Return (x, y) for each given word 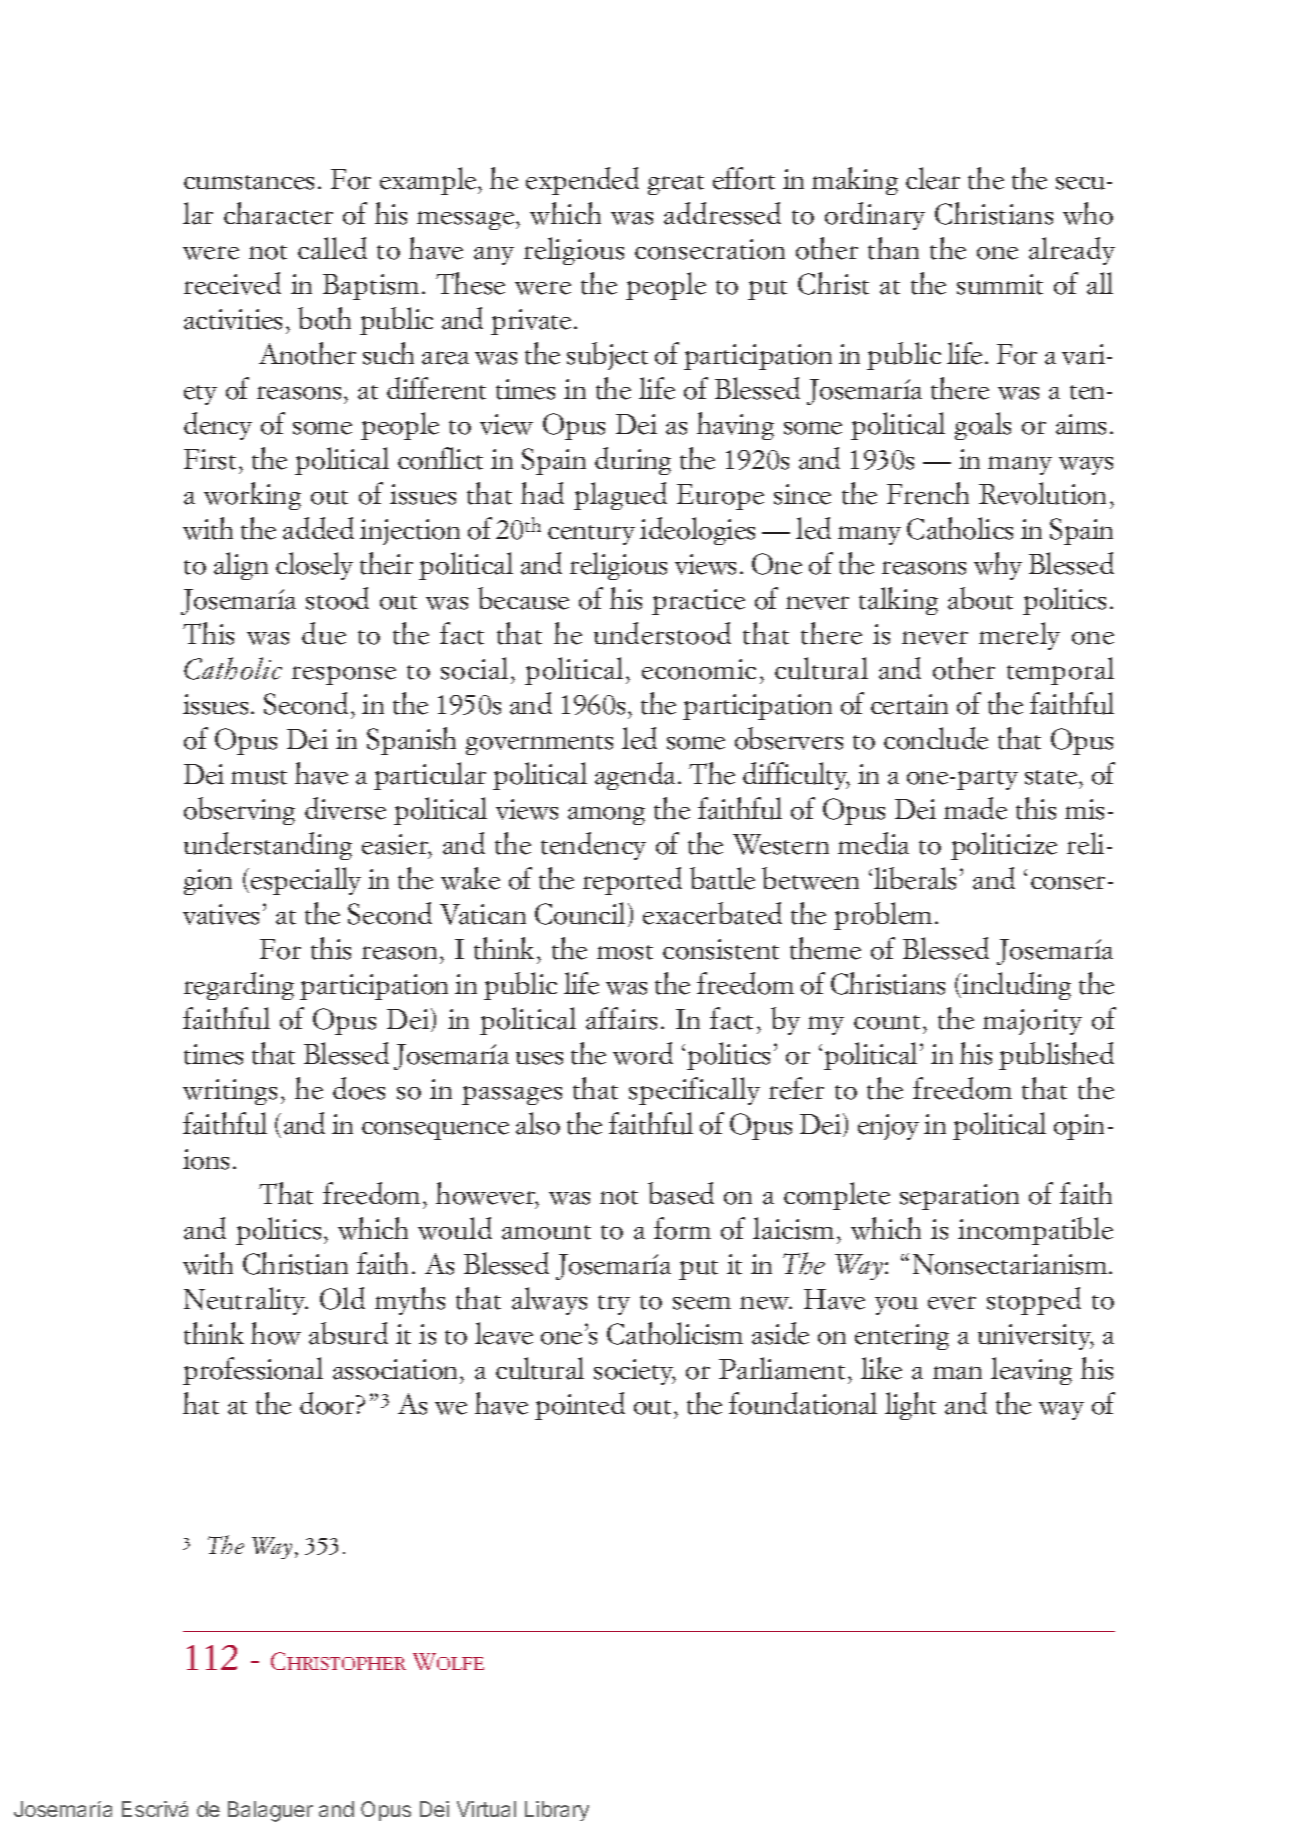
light (910, 1406)
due (324, 633)
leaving (1031, 1371)
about (980, 598)
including (1016, 986)
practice (698, 602)
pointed (580, 1406)
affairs (621, 1018)
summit (1000, 284)
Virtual (486, 1809)
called (332, 248)
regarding (239, 986)
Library (557, 1811)
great (676, 185)
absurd (348, 1333)
